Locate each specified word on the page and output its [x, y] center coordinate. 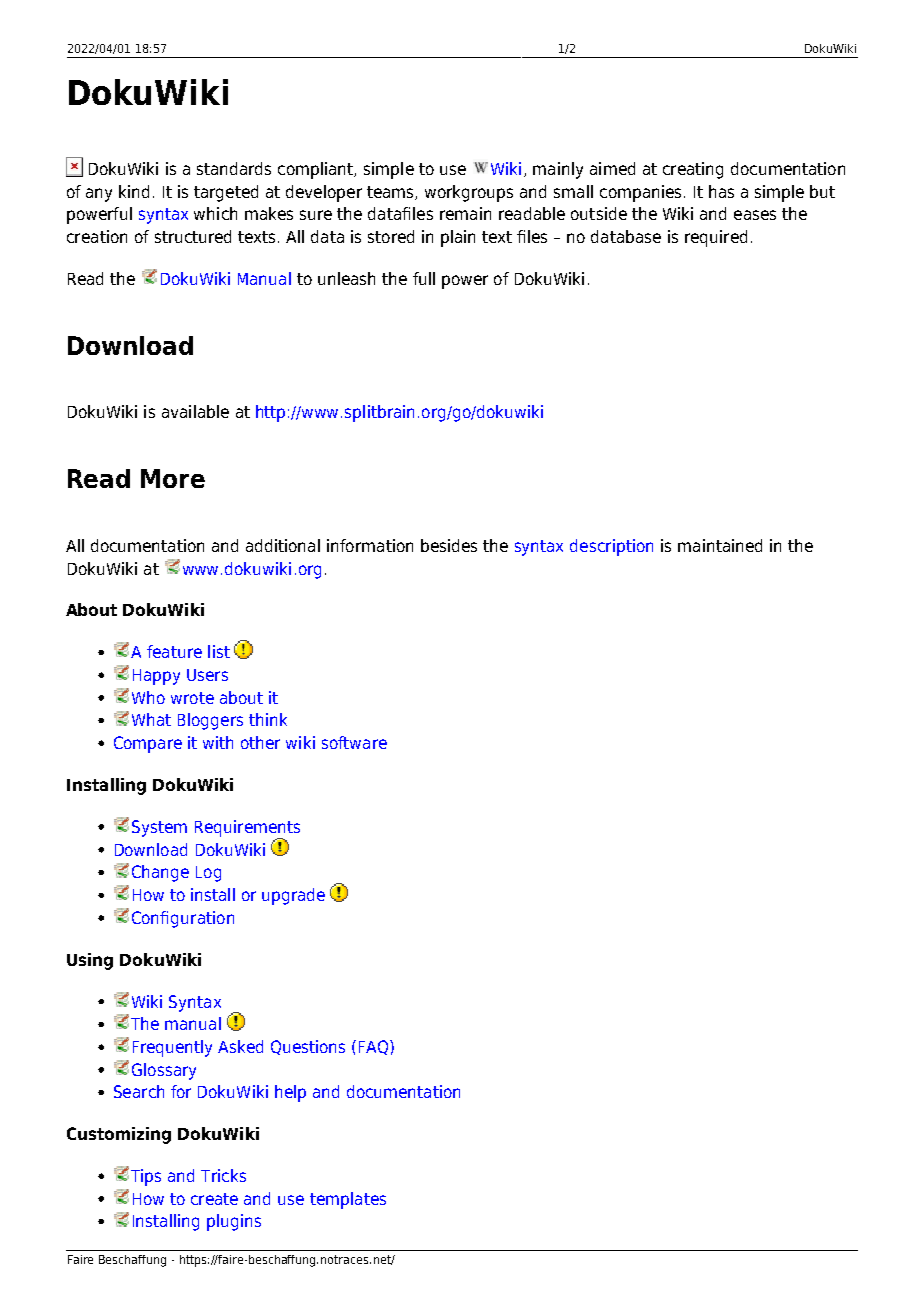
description [611, 547]
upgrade [293, 896]
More [173, 478]
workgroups [469, 193]
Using [90, 961]
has [721, 191]
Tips [146, 1177]
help [290, 1093]
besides [449, 545]
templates [348, 1200]
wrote [192, 698]
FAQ [375, 1047]
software [354, 742]
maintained [720, 545]
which [215, 213]
